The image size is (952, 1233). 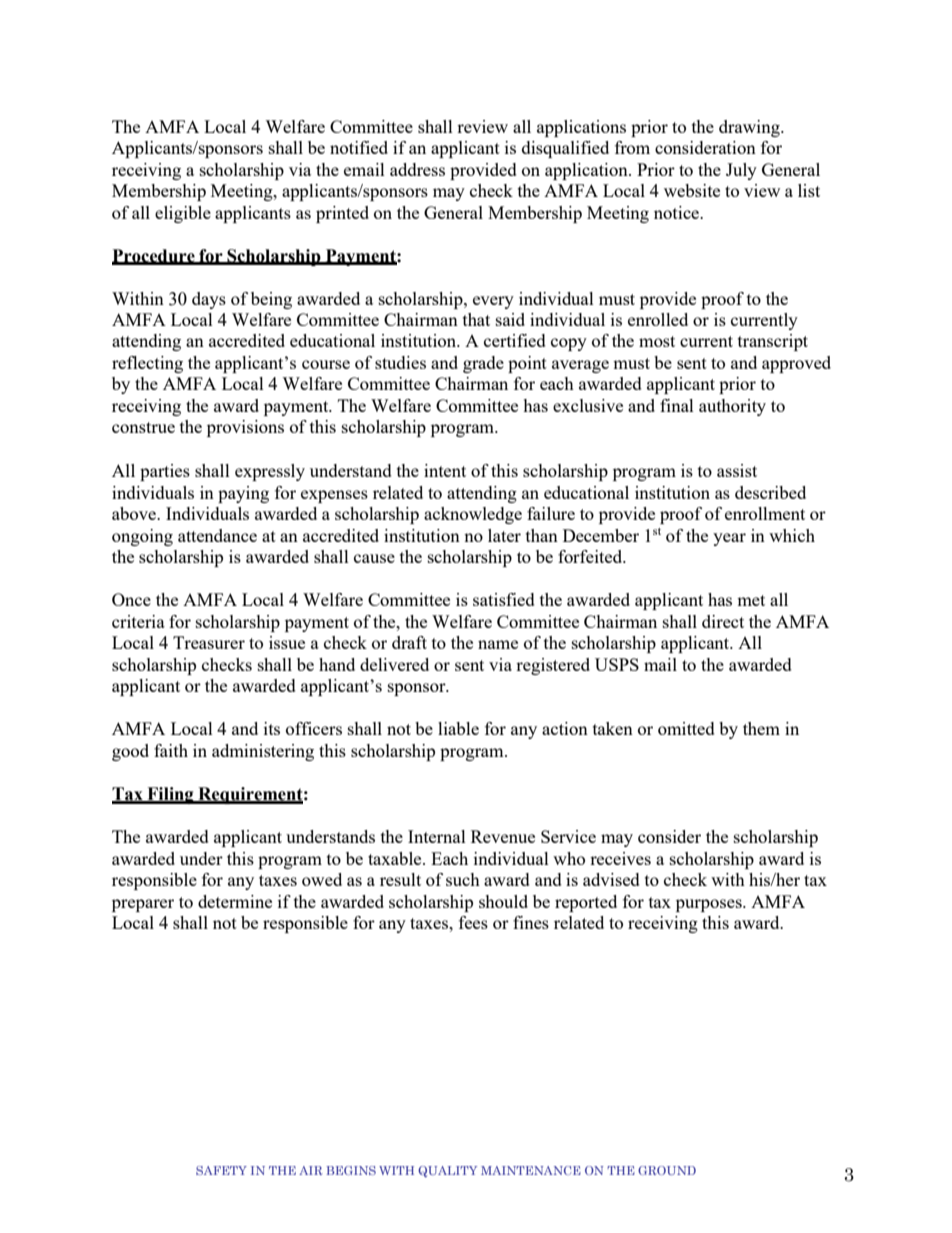 I want to click on Treasurer, so click(x=209, y=642).
